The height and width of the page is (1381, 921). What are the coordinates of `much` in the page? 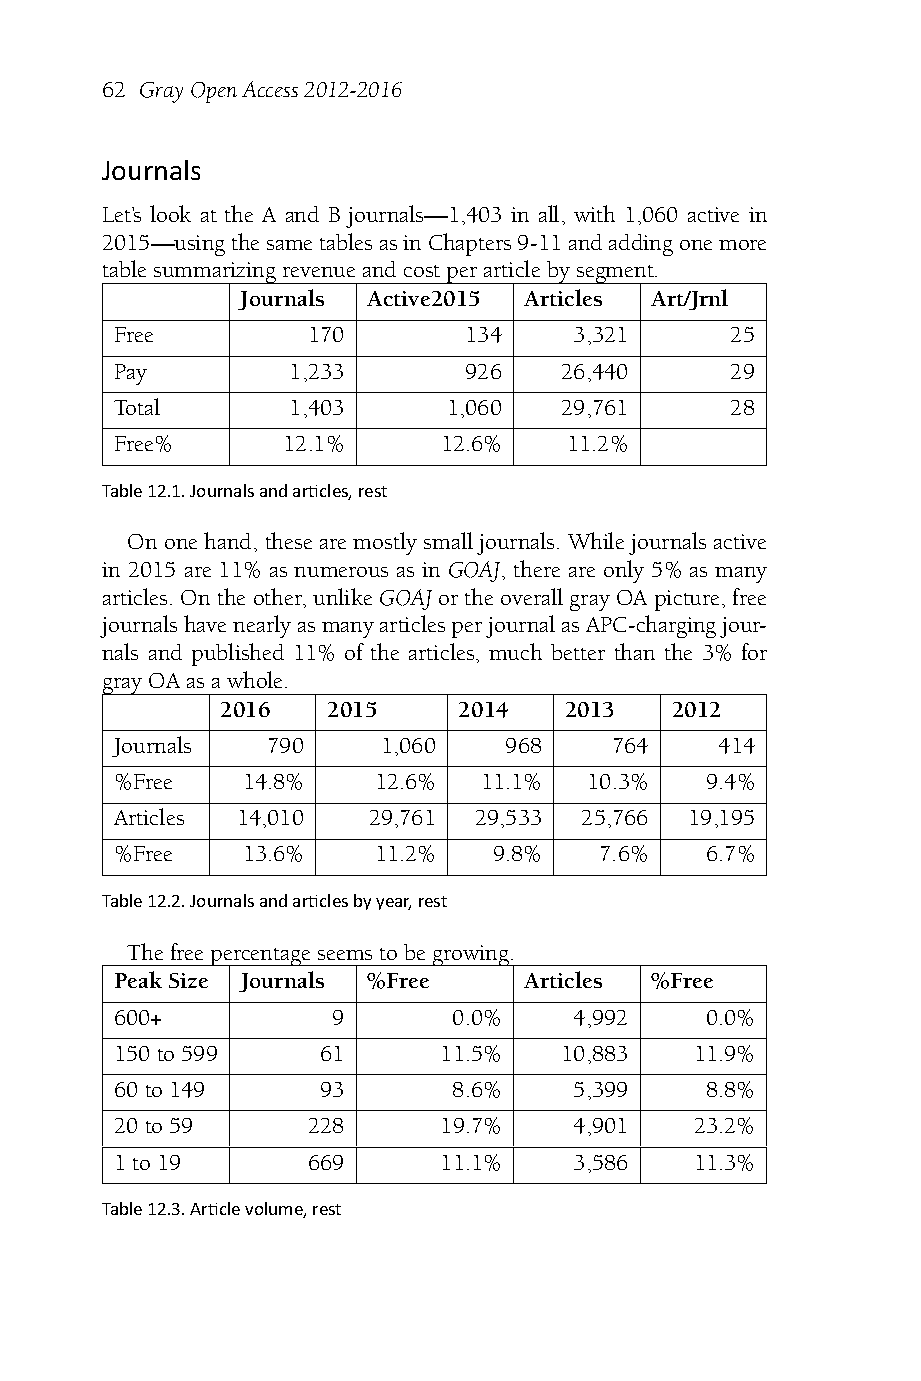 It's located at (515, 651).
